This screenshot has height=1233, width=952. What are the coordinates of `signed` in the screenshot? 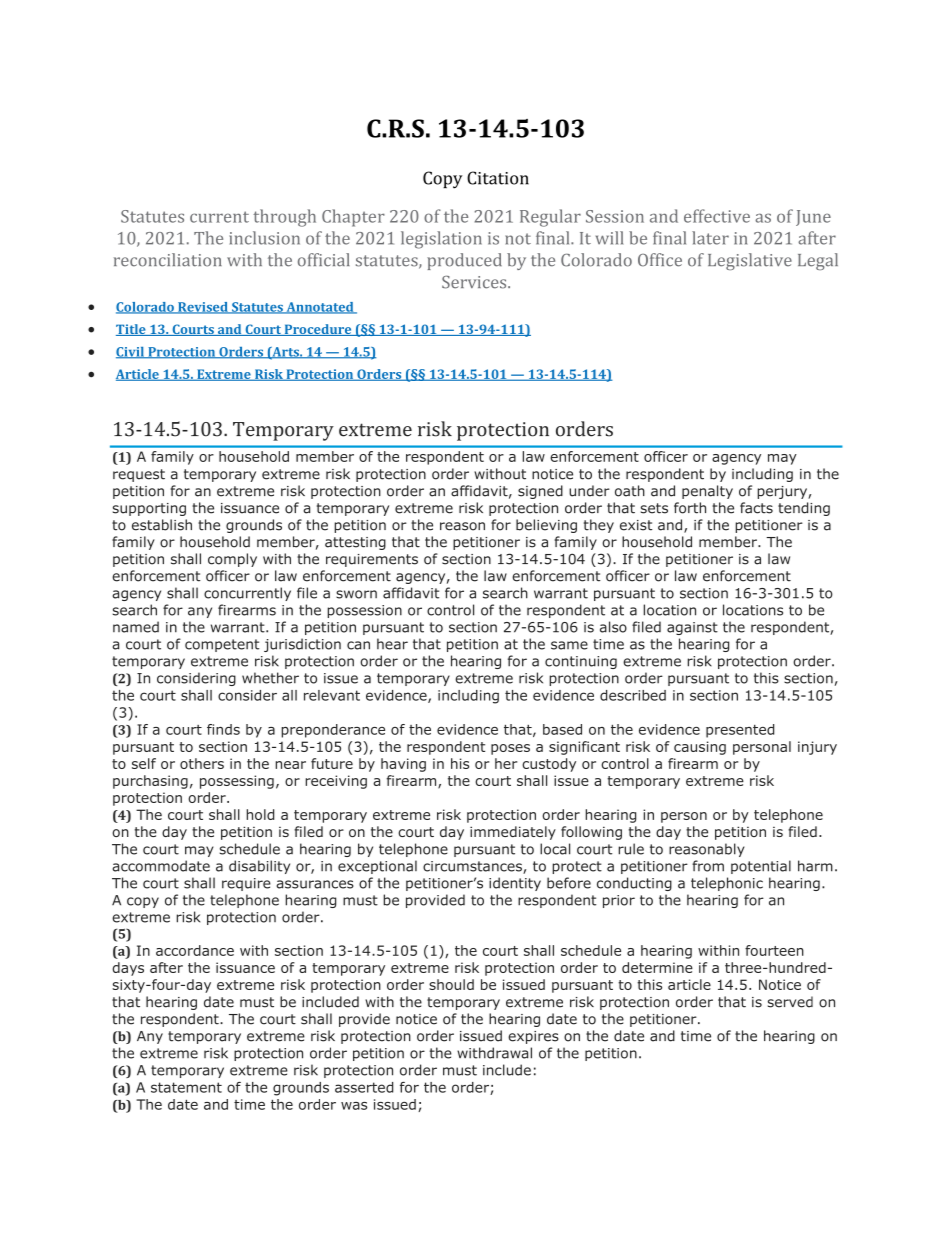 It's located at (540, 492).
